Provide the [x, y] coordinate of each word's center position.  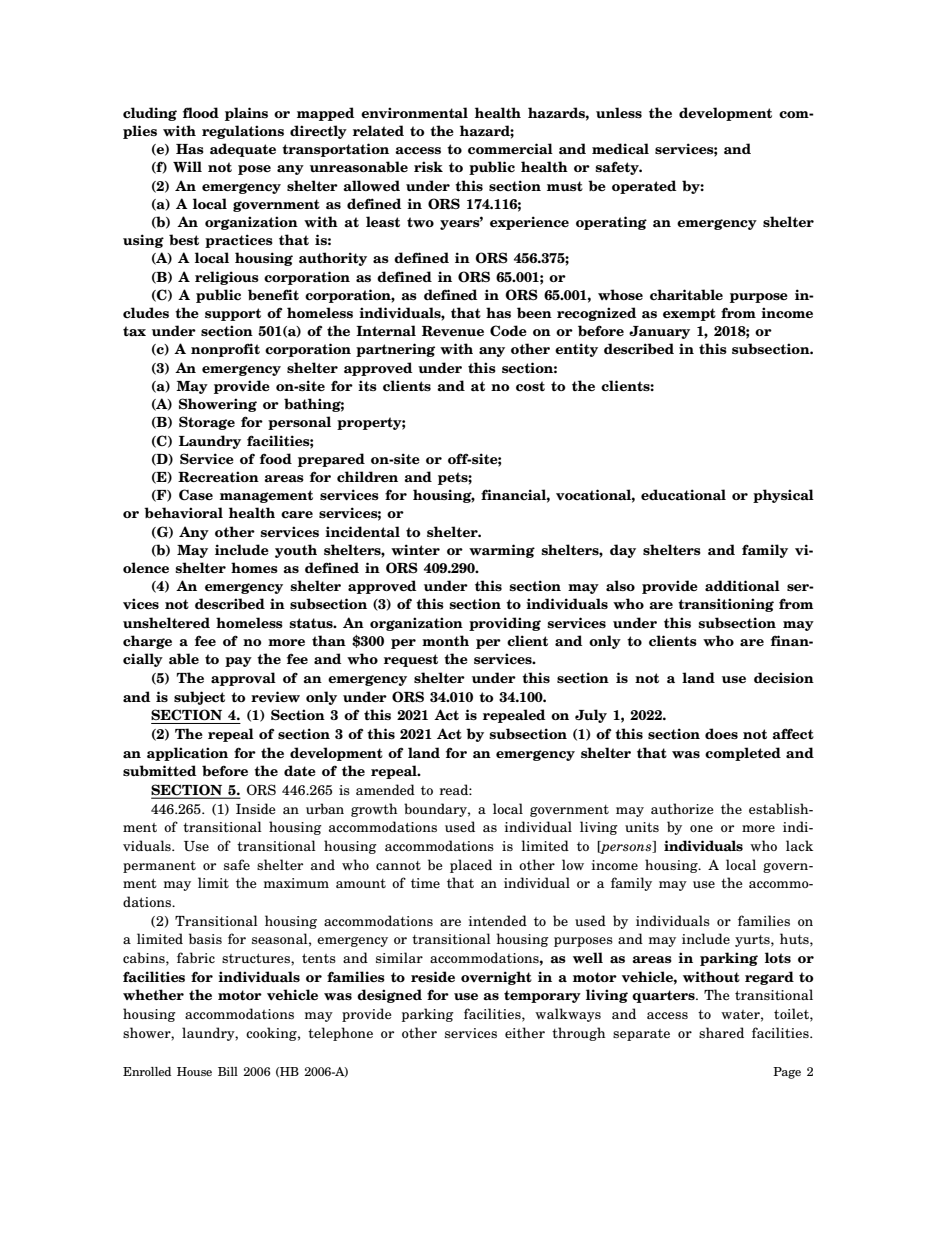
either [525, 1032]
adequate [243, 150]
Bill [228, 1071]
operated [644, 187]
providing [505, 624]
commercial [510, 149]
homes [254, 567]
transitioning [726, 605]
